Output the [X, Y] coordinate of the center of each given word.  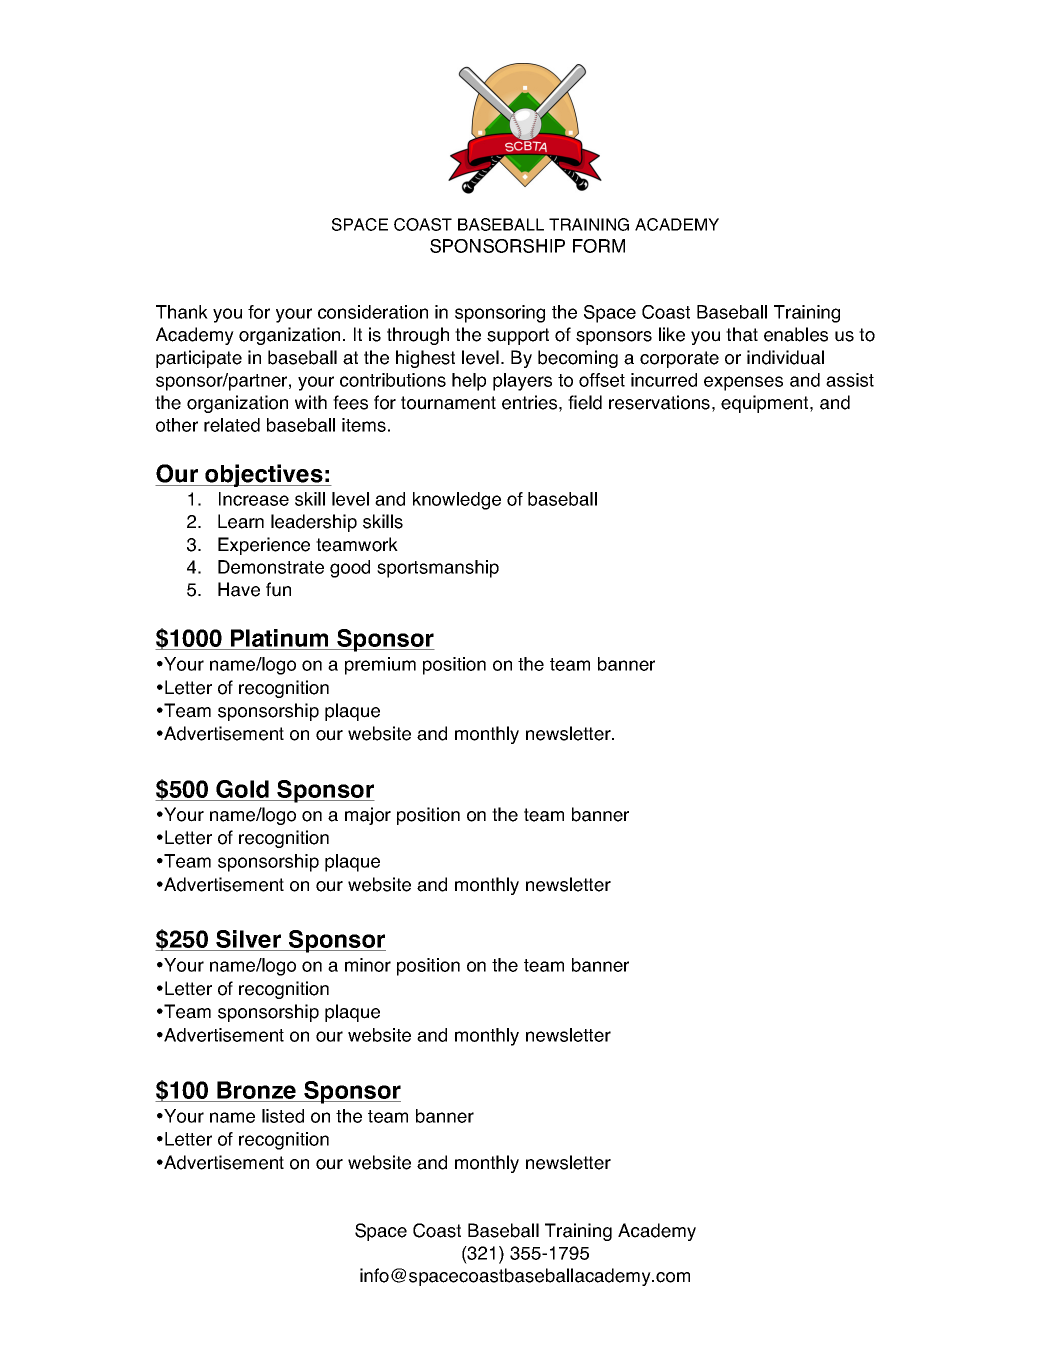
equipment [766, 404]
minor [368, 965]
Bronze [256, 1091]
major [368, 816]
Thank [182, 312]
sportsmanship [438, 569]
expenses [743, 383]
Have [239, 589]
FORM [599, 246]
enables [796, 334]
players [522, 382]
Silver [249, 940]
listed [283, 1116]
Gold [242, 789]
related [232, 425]
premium [380, 666]
